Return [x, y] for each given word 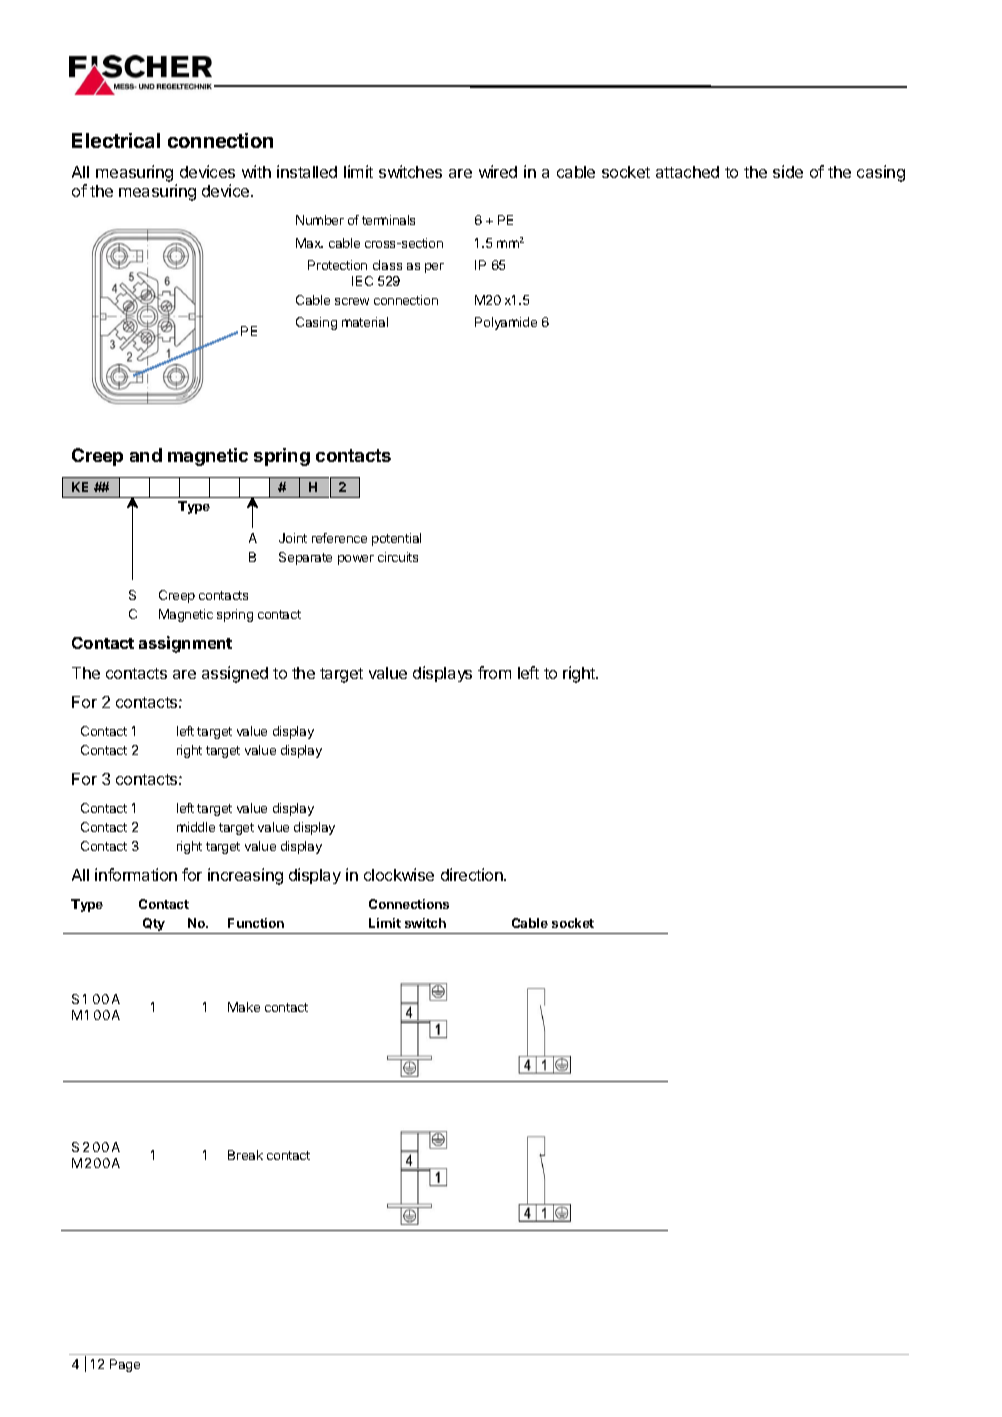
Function [256, 923]
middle [196, 827]
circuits [398, 557]
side [788, 171]
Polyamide [506, 323]
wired [498, 171]
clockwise [399, 874]
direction [473, 874]
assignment [185, 644]
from [494, 672]
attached [687, 172]
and [146, 455]
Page [125, 1365]
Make [244, 1007]
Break [245, 1155]
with [256, 171]
